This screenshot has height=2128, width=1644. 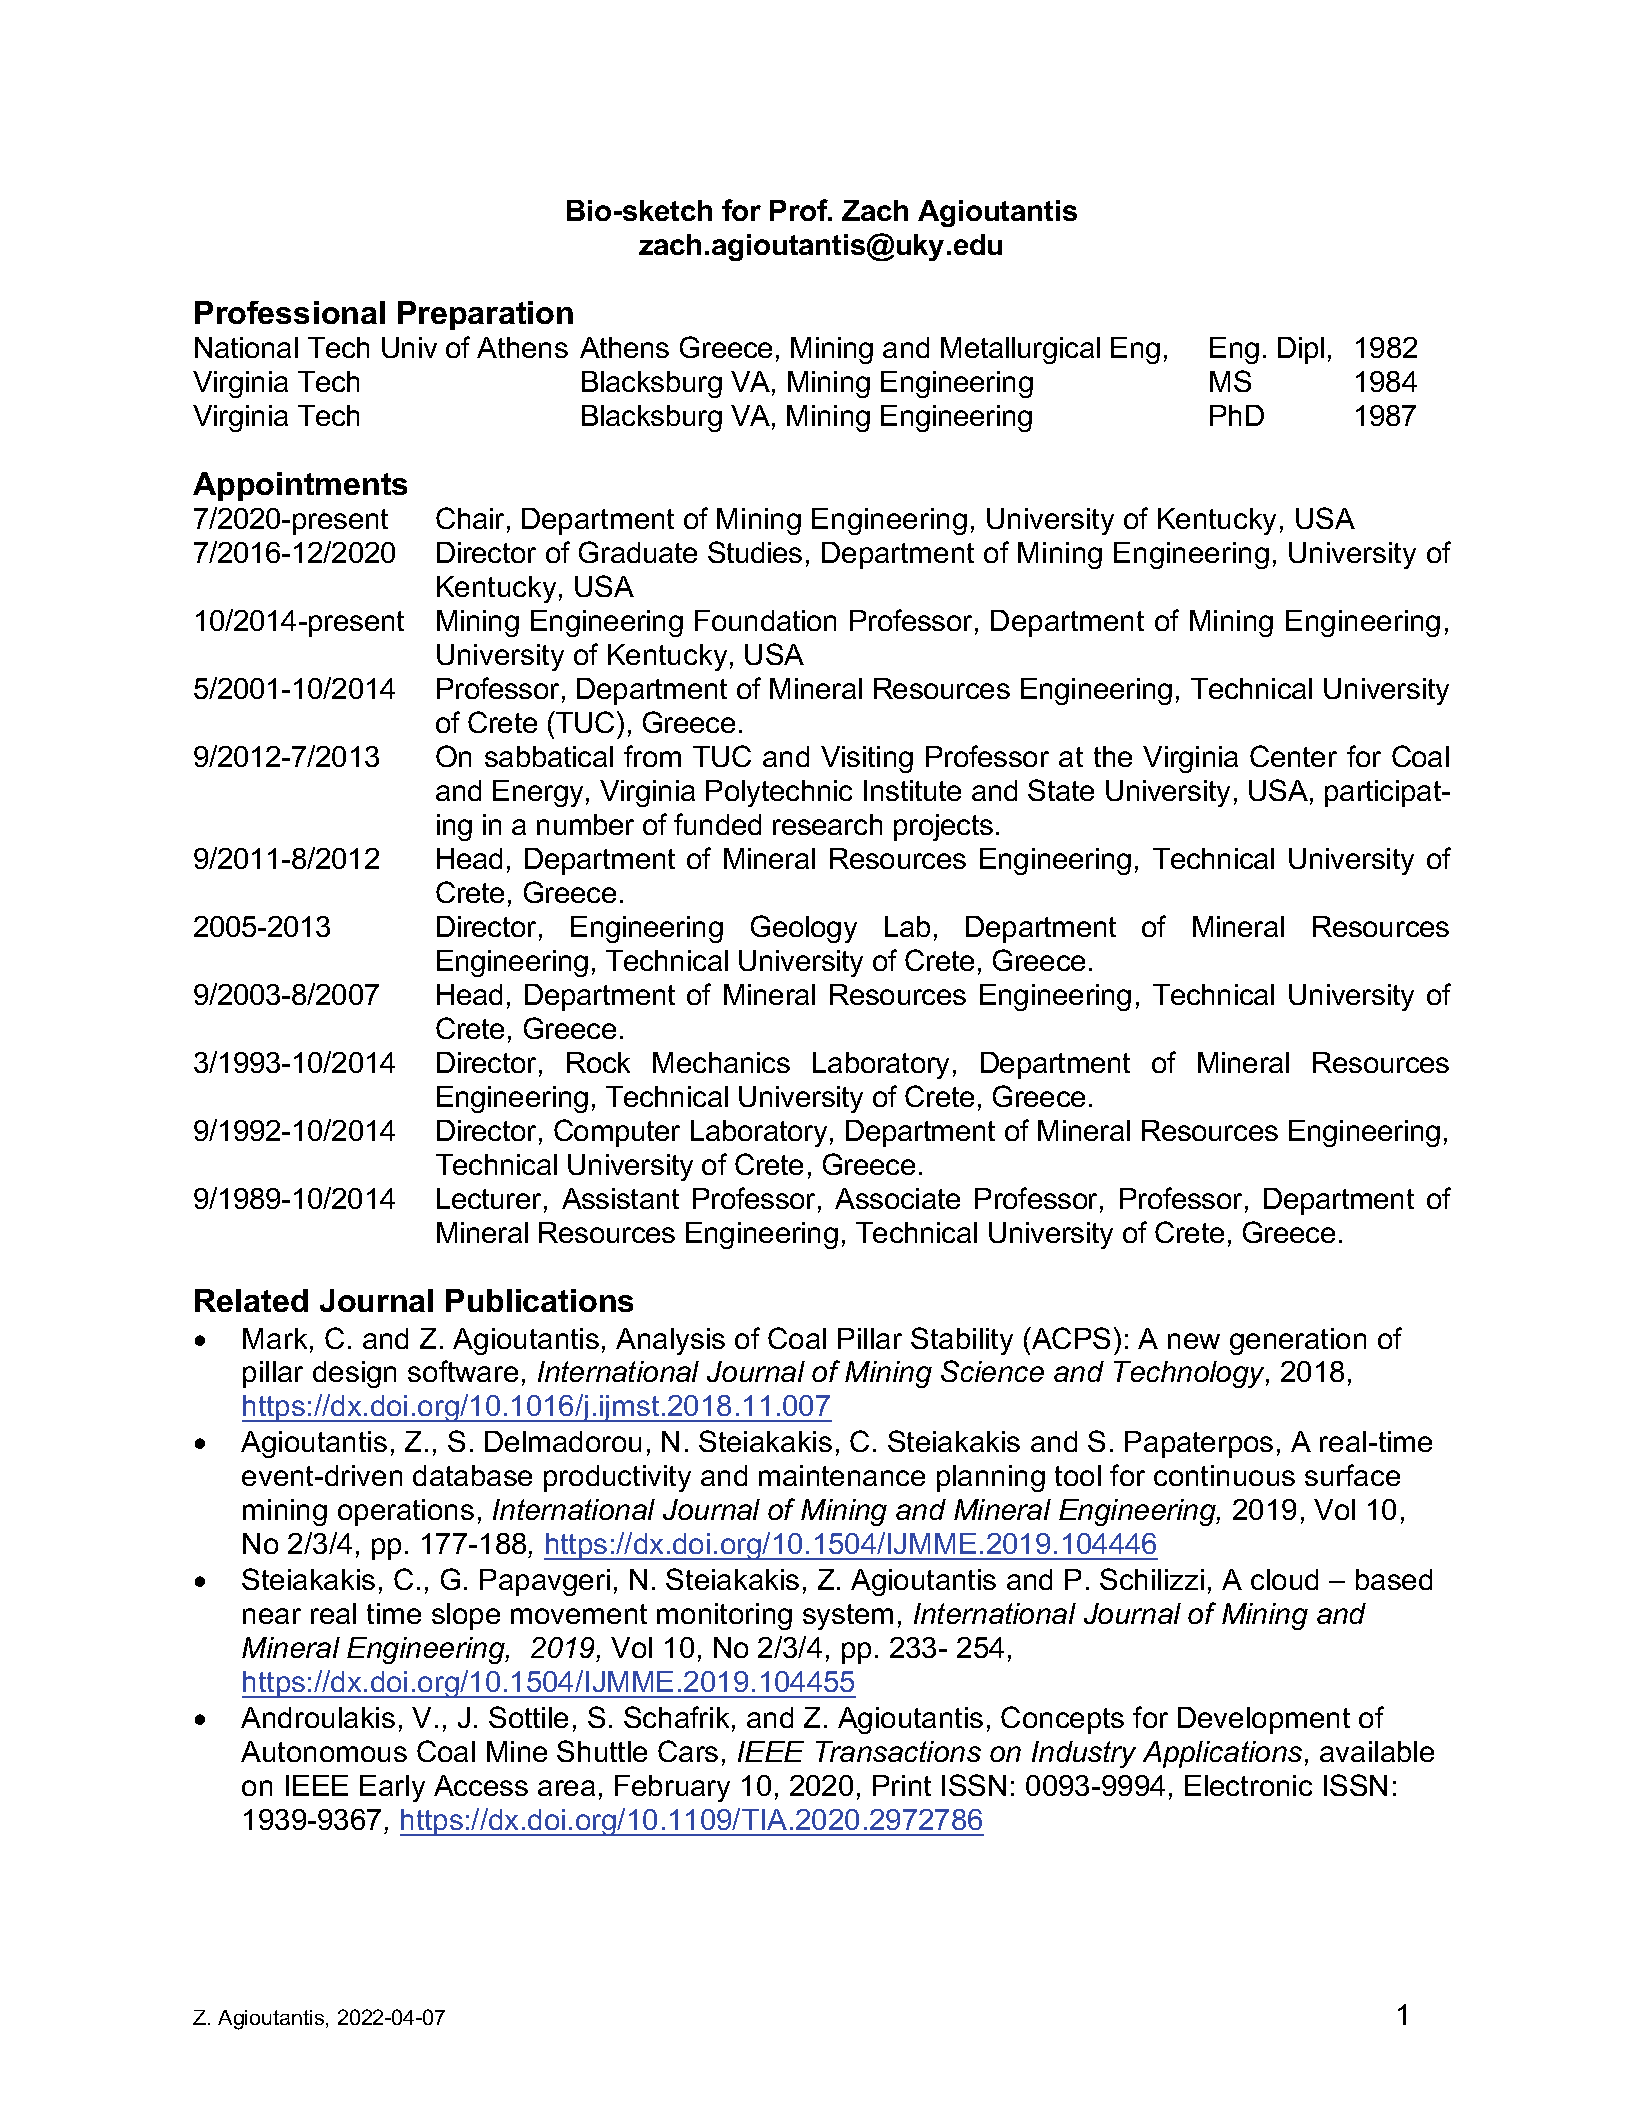 I want to click on Mechanics, so click(x=721, y=1062).
